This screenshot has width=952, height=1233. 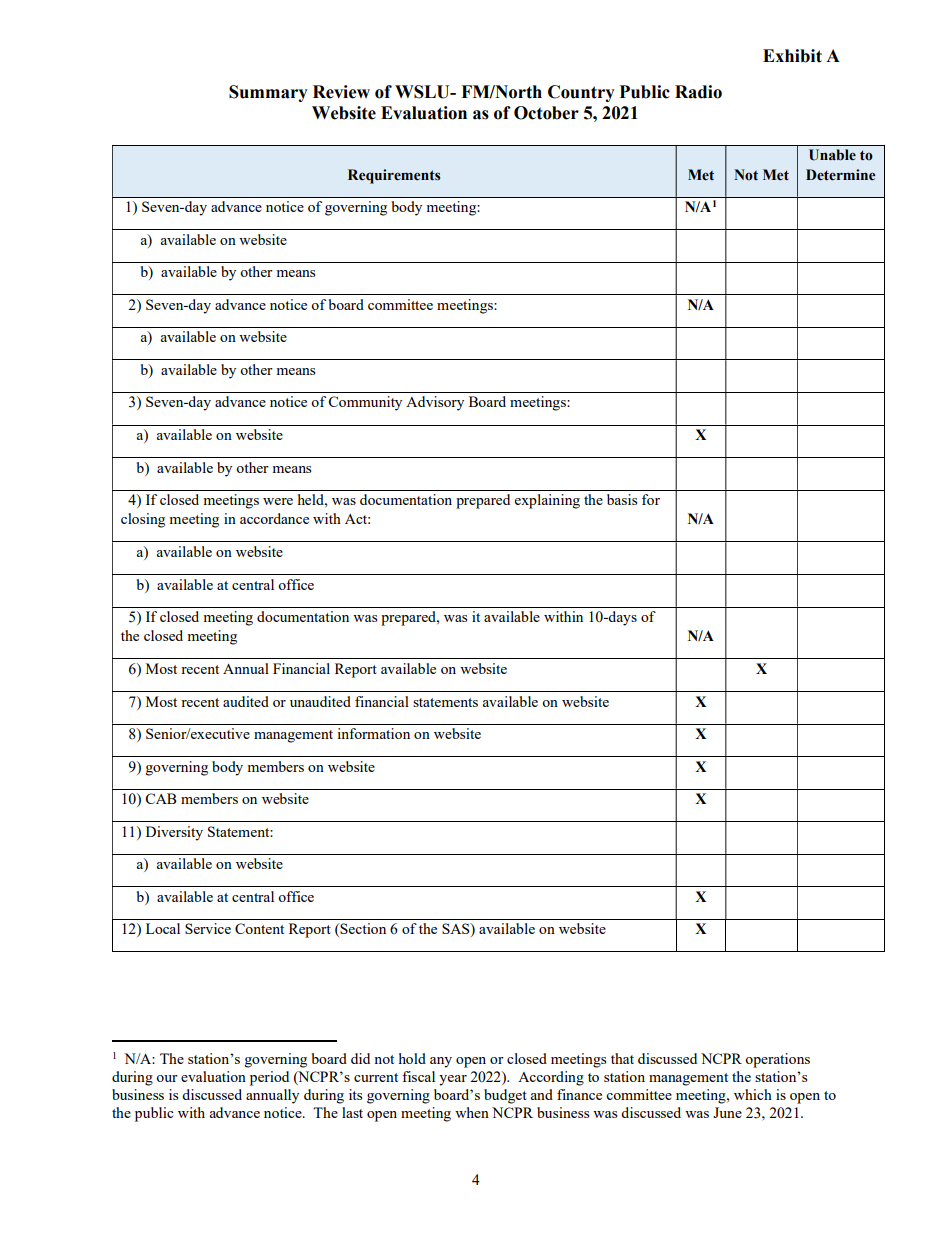 I want to click on Summary, so click(x=268, y=93).
